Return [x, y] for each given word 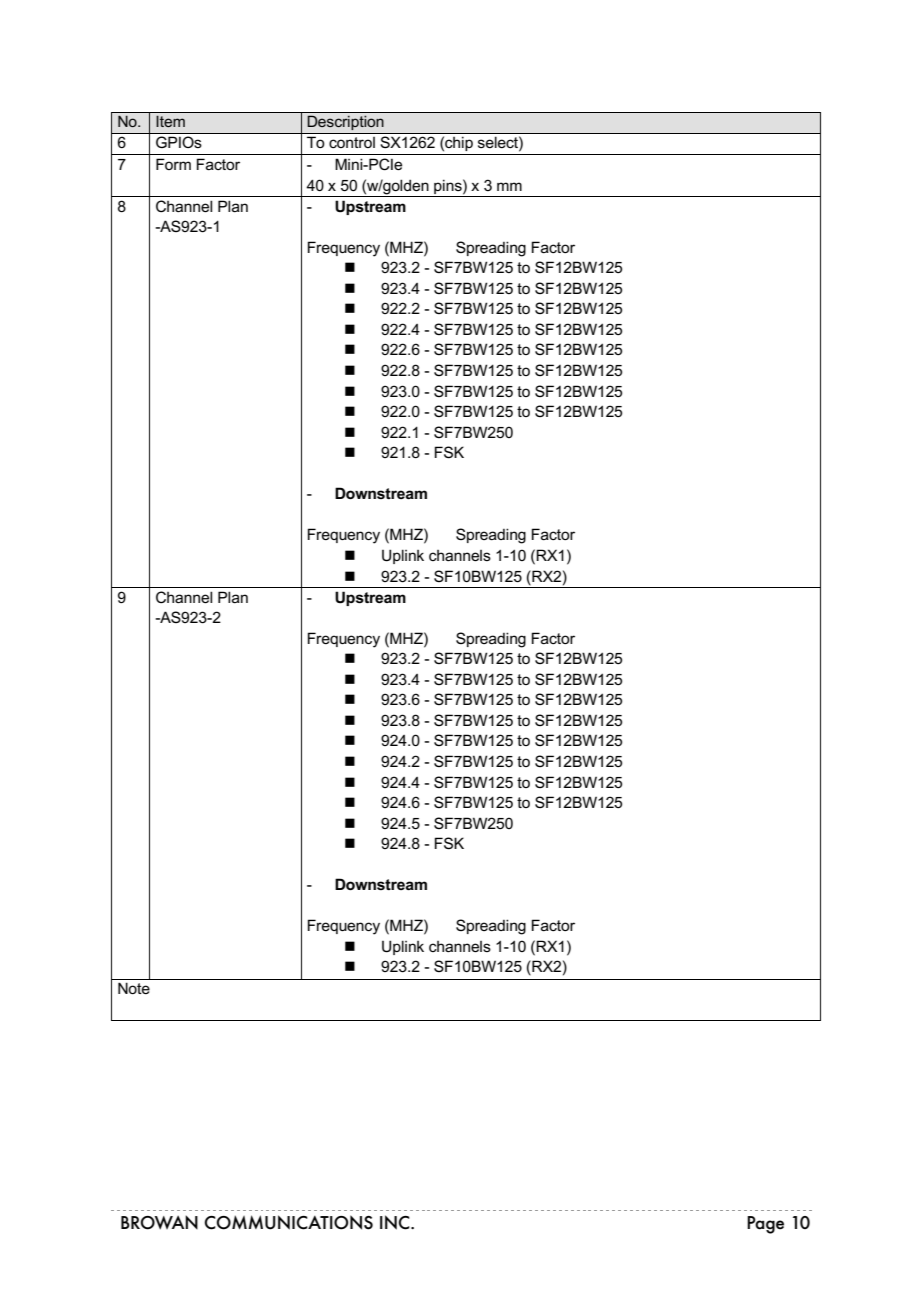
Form [173, 164]
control [352, 142]
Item [170, 121]
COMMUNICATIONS [288, 1222]
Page [765, 1225]
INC [396, 1222]
